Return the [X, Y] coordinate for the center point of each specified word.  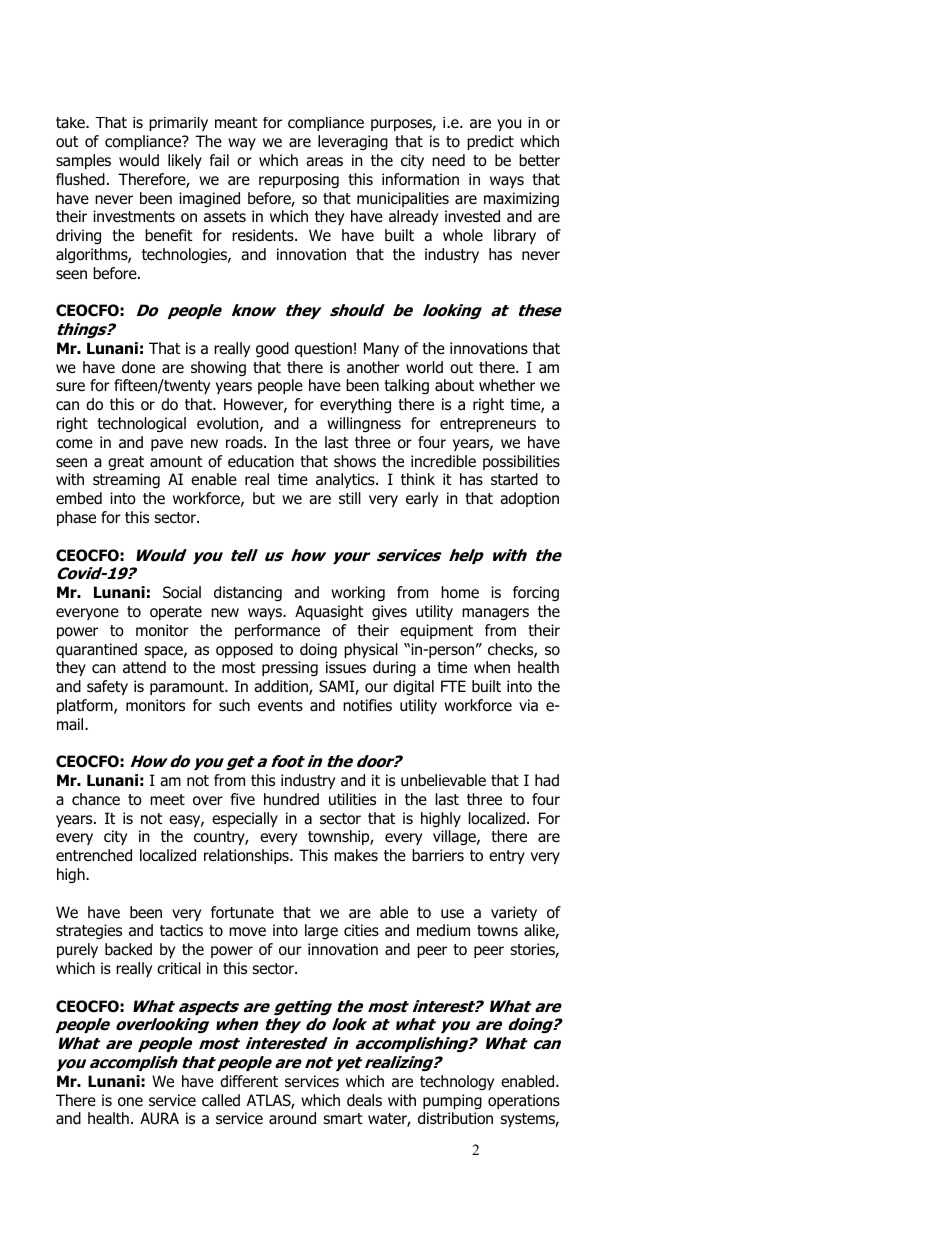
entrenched [94, 855]
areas [324, 162]
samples [83, 161]
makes [356, 855]
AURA [159, 1118]
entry [507, 857]
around [292, 1118]
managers [495, 614]
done [138, 367]
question [323, 349]
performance [277, 631]
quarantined [96, 650]
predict [490, 142]
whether [507, 385]
